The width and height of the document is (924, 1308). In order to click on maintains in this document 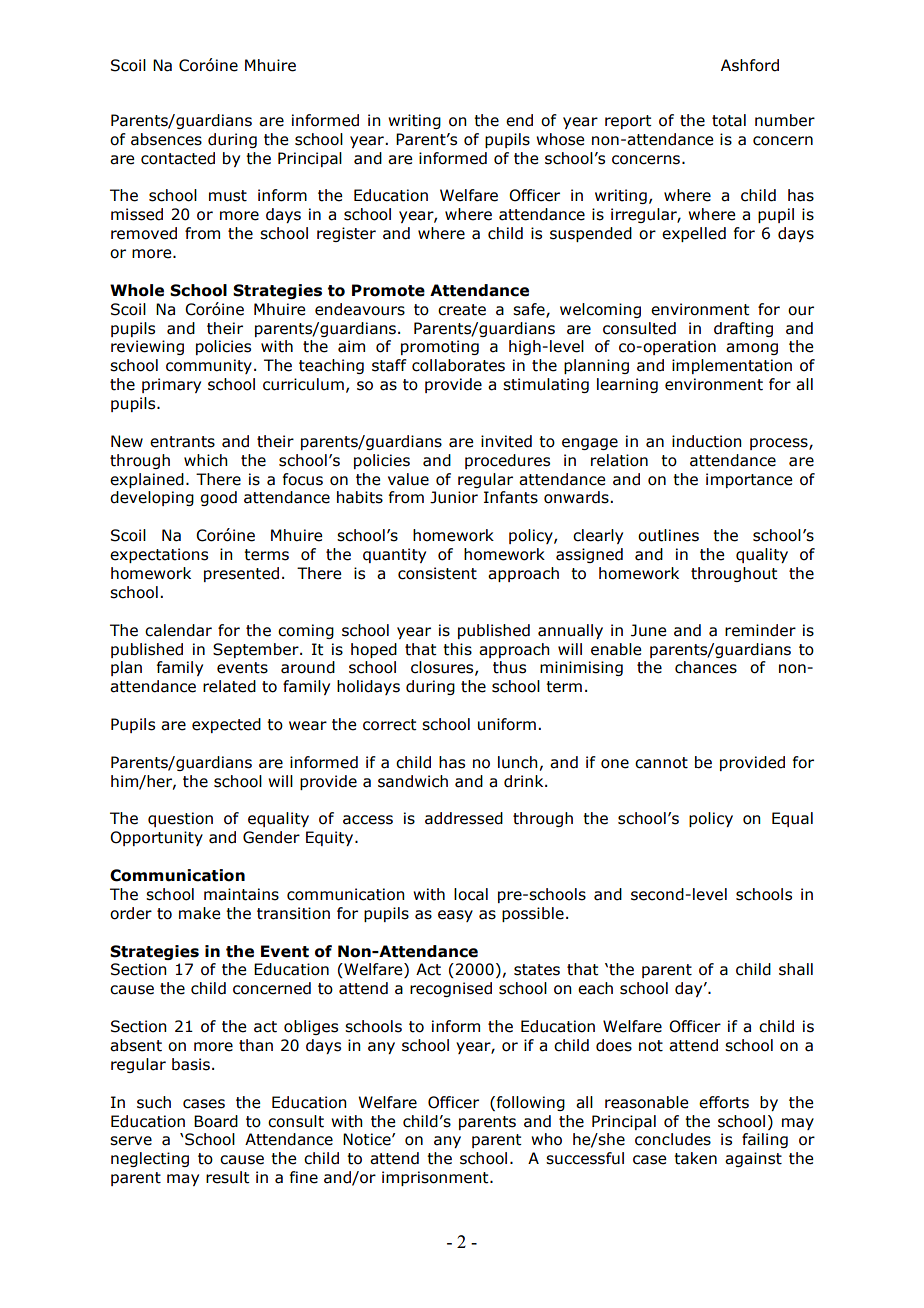, I will do `click(241, 894)`.
